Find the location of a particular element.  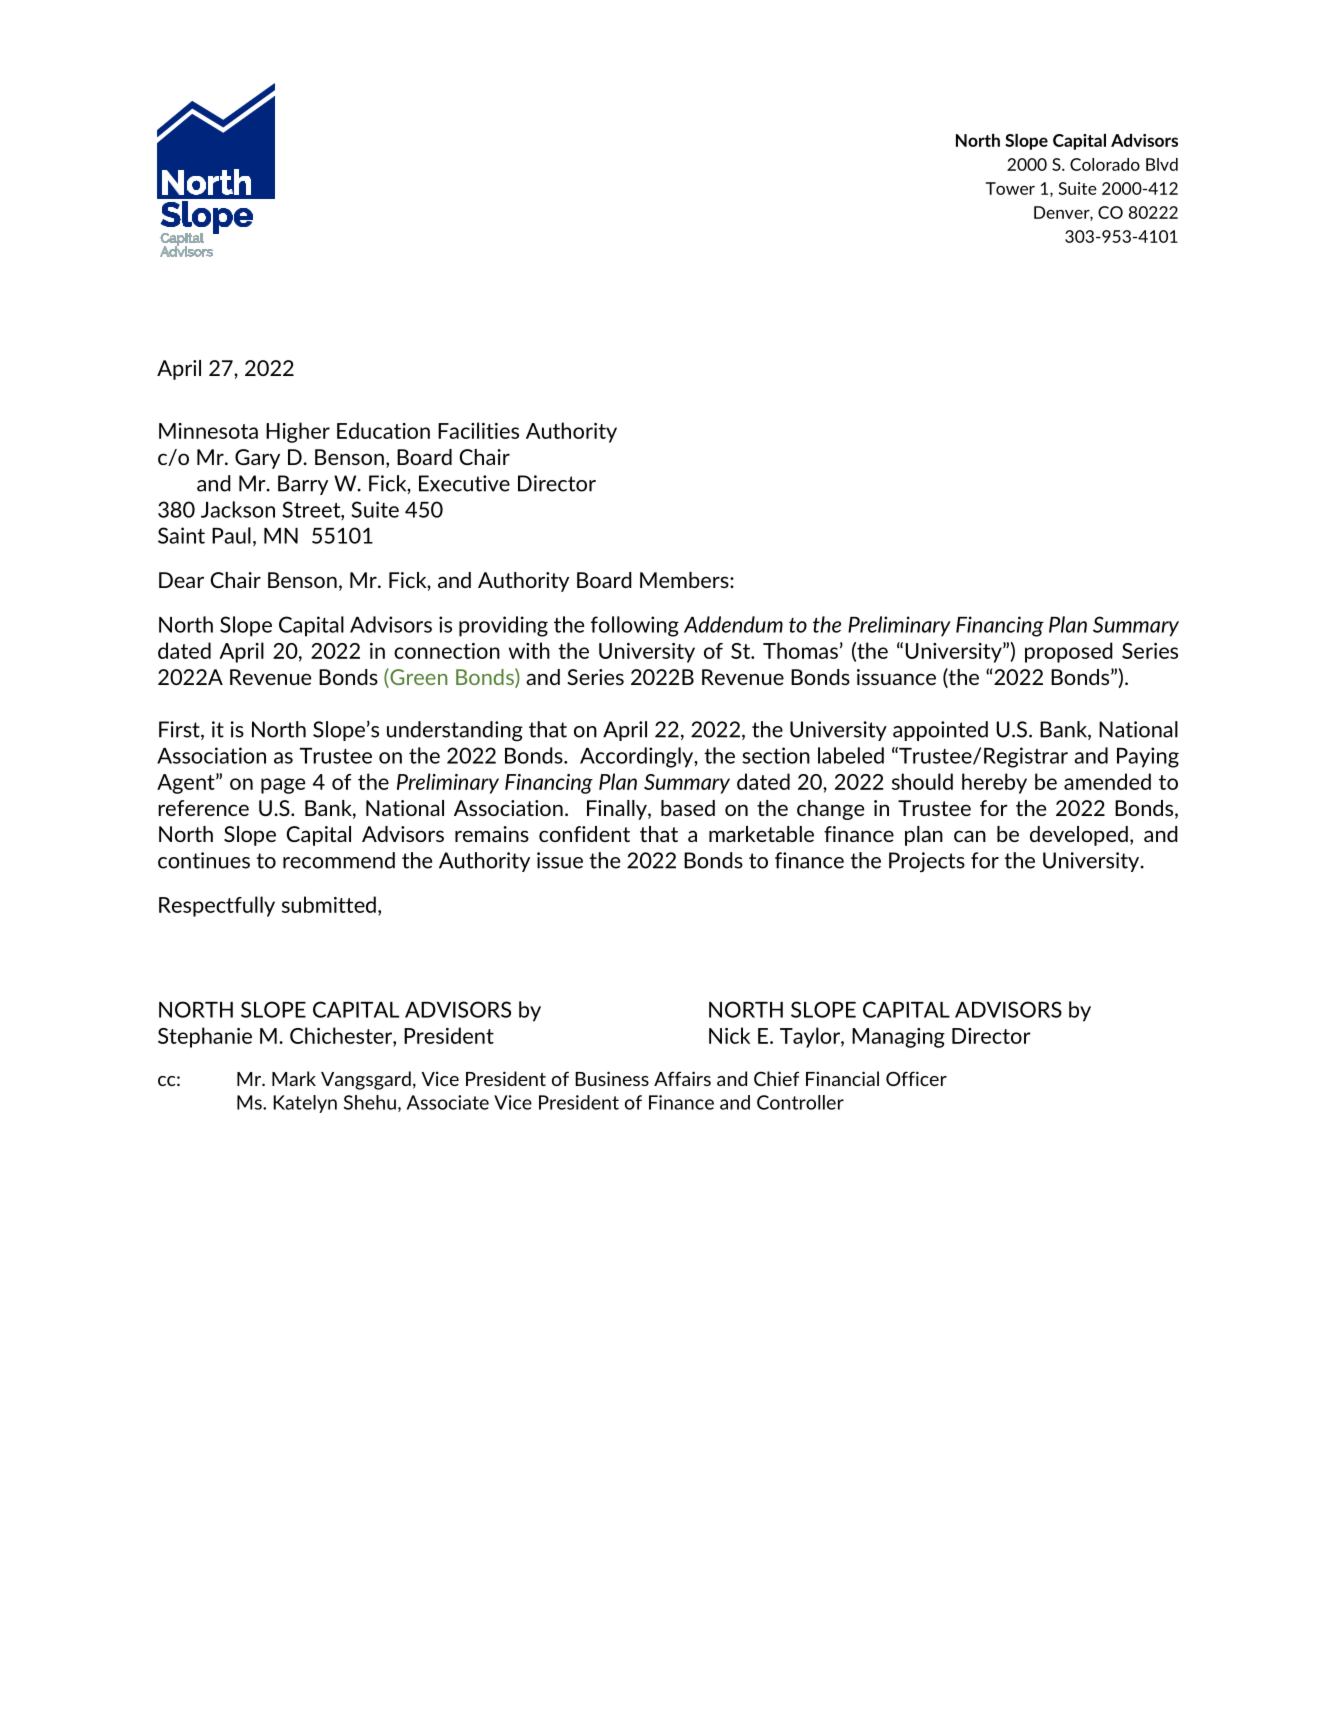

proposed is located at coordinates (1069, 652).
